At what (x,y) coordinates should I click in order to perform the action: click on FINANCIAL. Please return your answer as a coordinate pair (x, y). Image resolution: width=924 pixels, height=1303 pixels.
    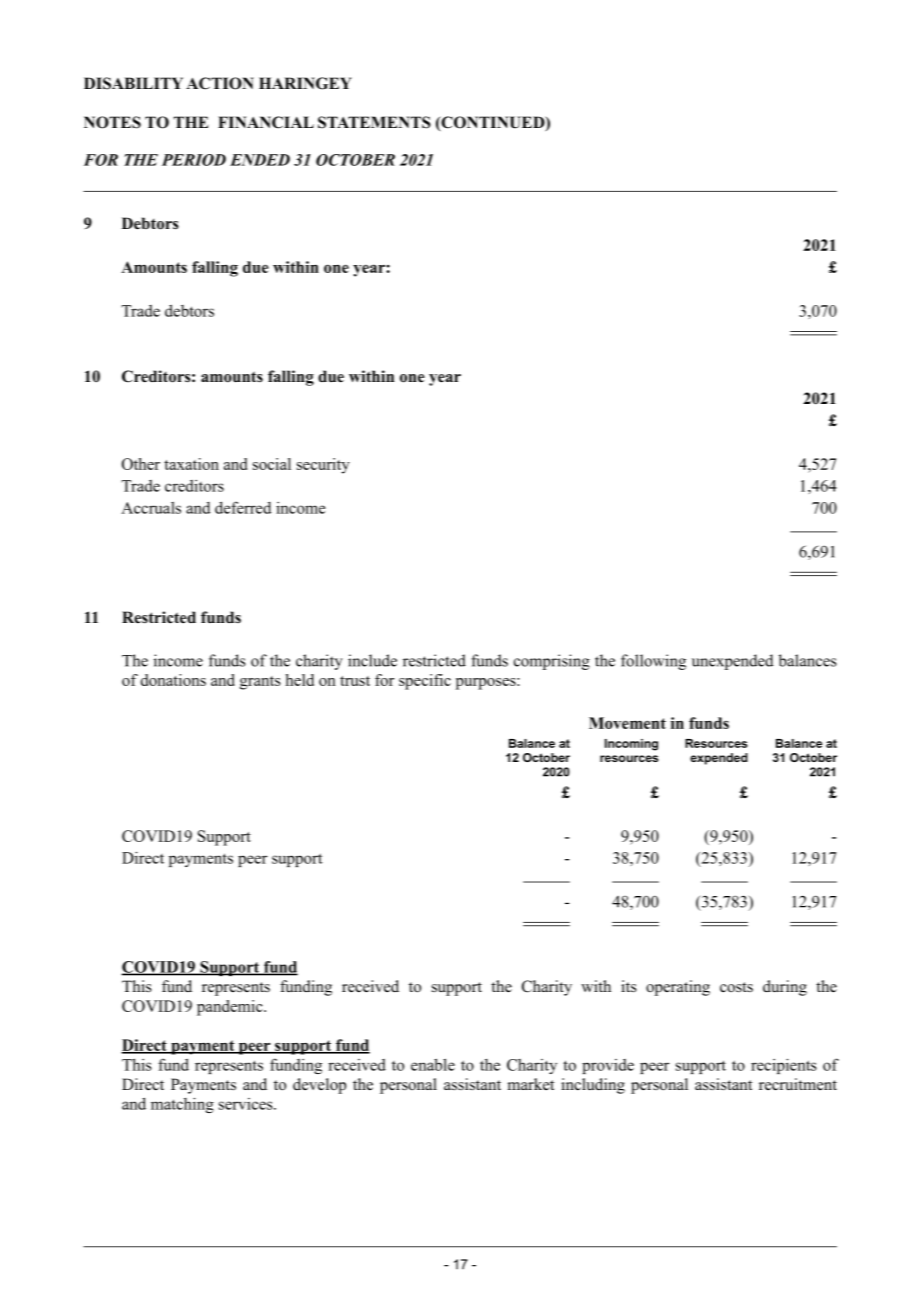
    Looking at the image, I should click on (266, 122).
